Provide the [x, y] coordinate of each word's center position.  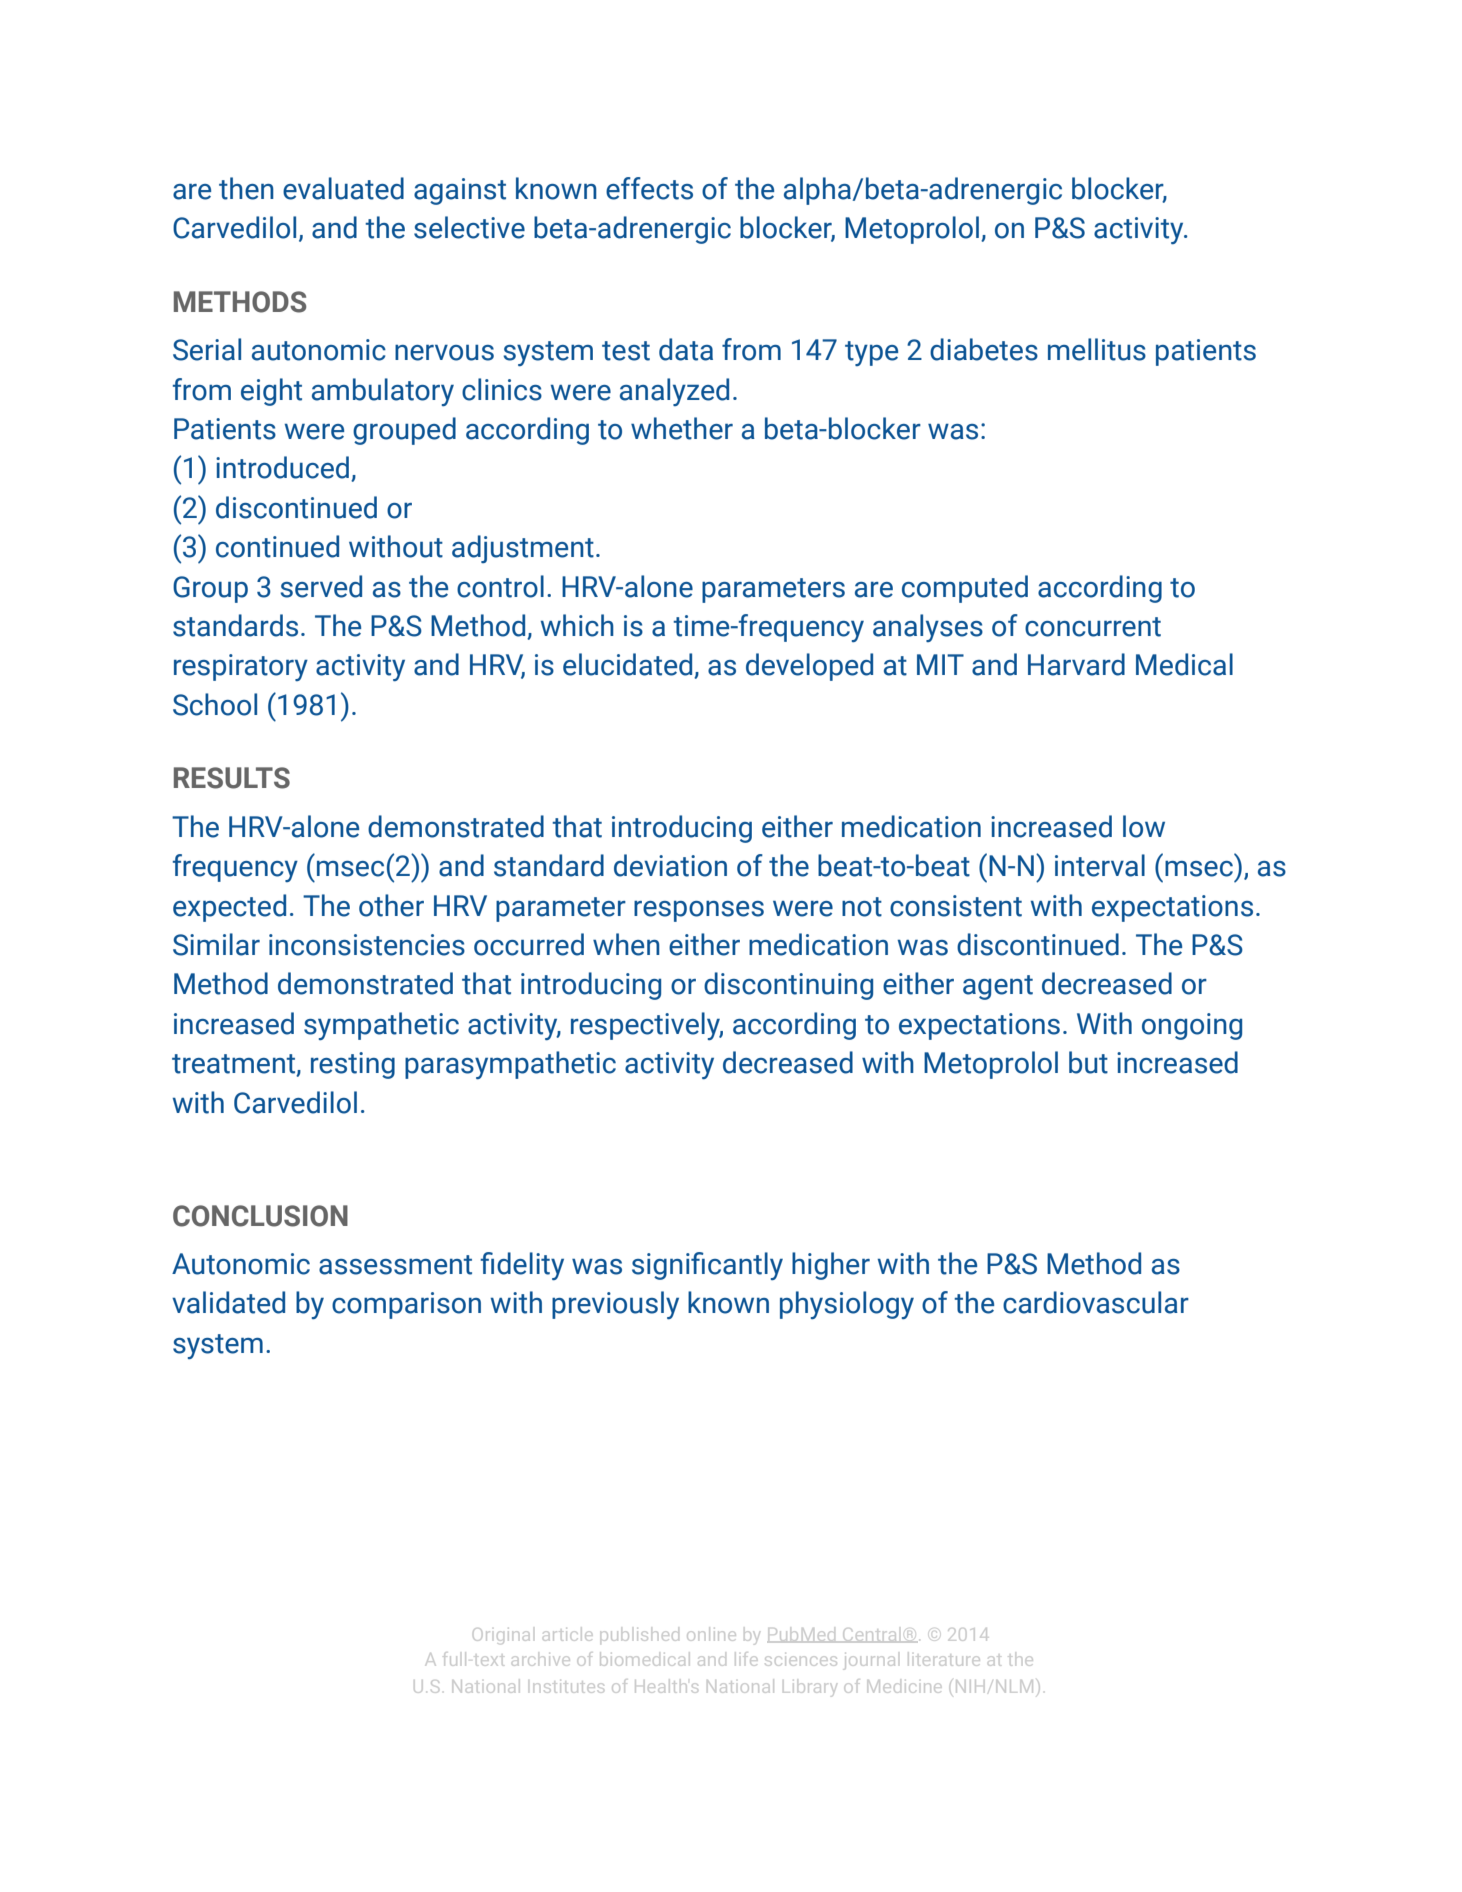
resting [353, 1065]
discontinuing [788, 986]
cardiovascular [1096, 1302]
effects [649, 188]
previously [615, 1305]
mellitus [1097, 349]
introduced [284, 468]
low [1144, 826]
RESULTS [232, 778]
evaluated [343, 188]
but [1088, 1062]
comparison [406, 1305]
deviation [670, 865]
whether [682, 428]
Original [501, 1636]
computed [965, 589]
